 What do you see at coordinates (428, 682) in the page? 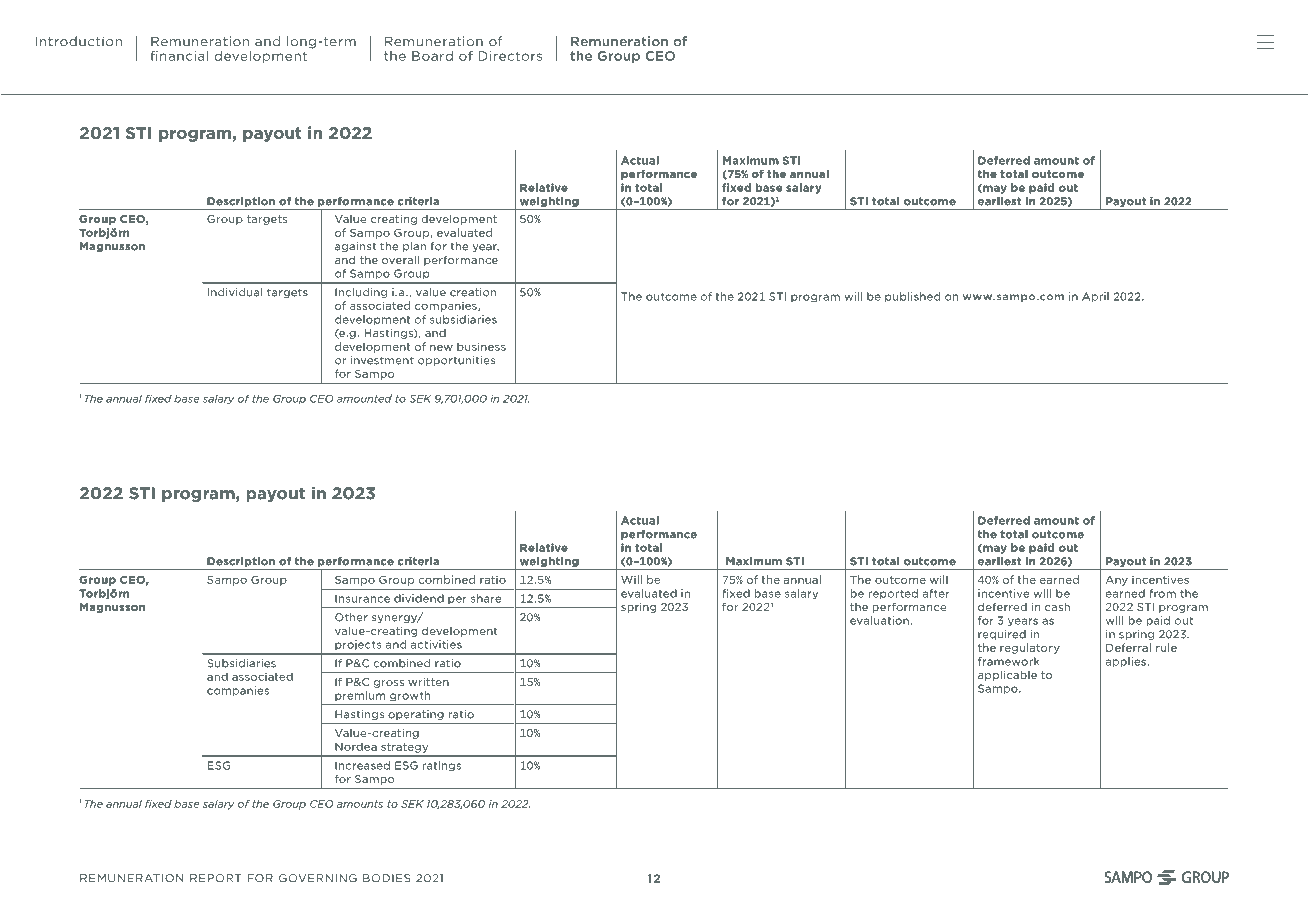
I see `written` at bounding box center [428, 682].
